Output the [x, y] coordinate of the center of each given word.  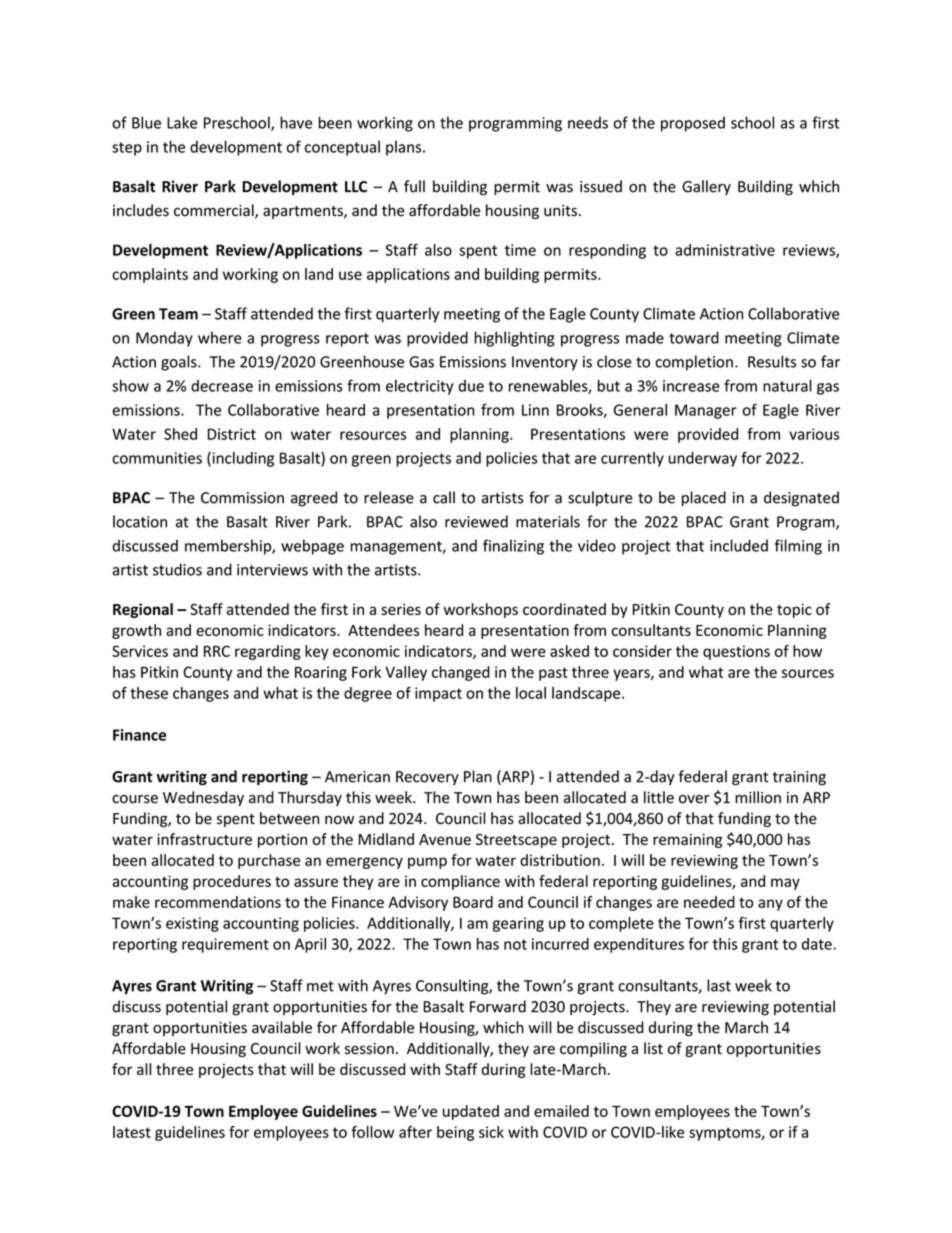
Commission [242, 498]
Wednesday [203, 798]
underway [702, 459]
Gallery [706, 187]
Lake [182, 122]
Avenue [445, 839]
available [282, 1027]
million [758, 797]
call [444, 497]
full [414, 186]
